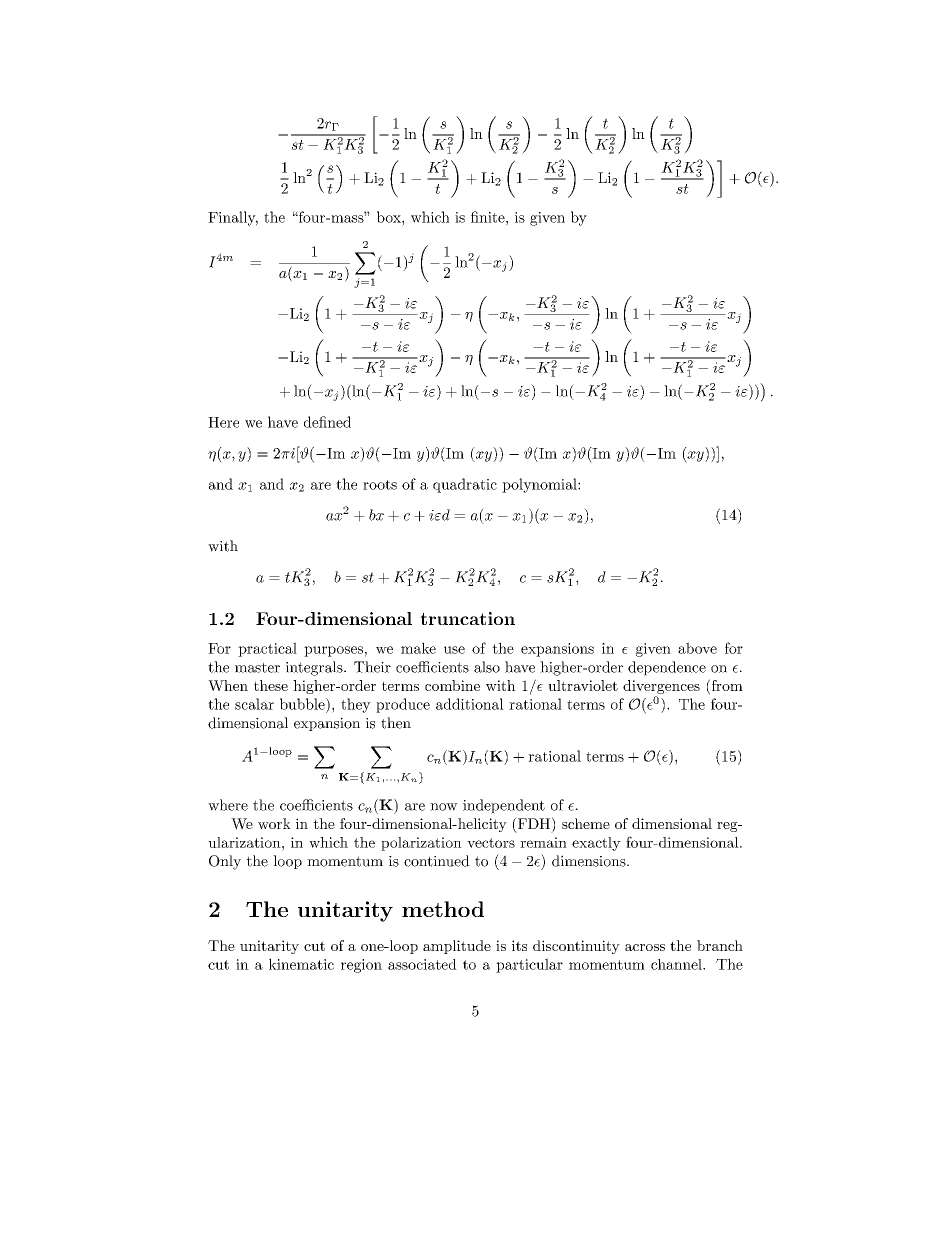  Describe the element at coordinates (380, 485) in the screenshot. I see `roots` at that location.
